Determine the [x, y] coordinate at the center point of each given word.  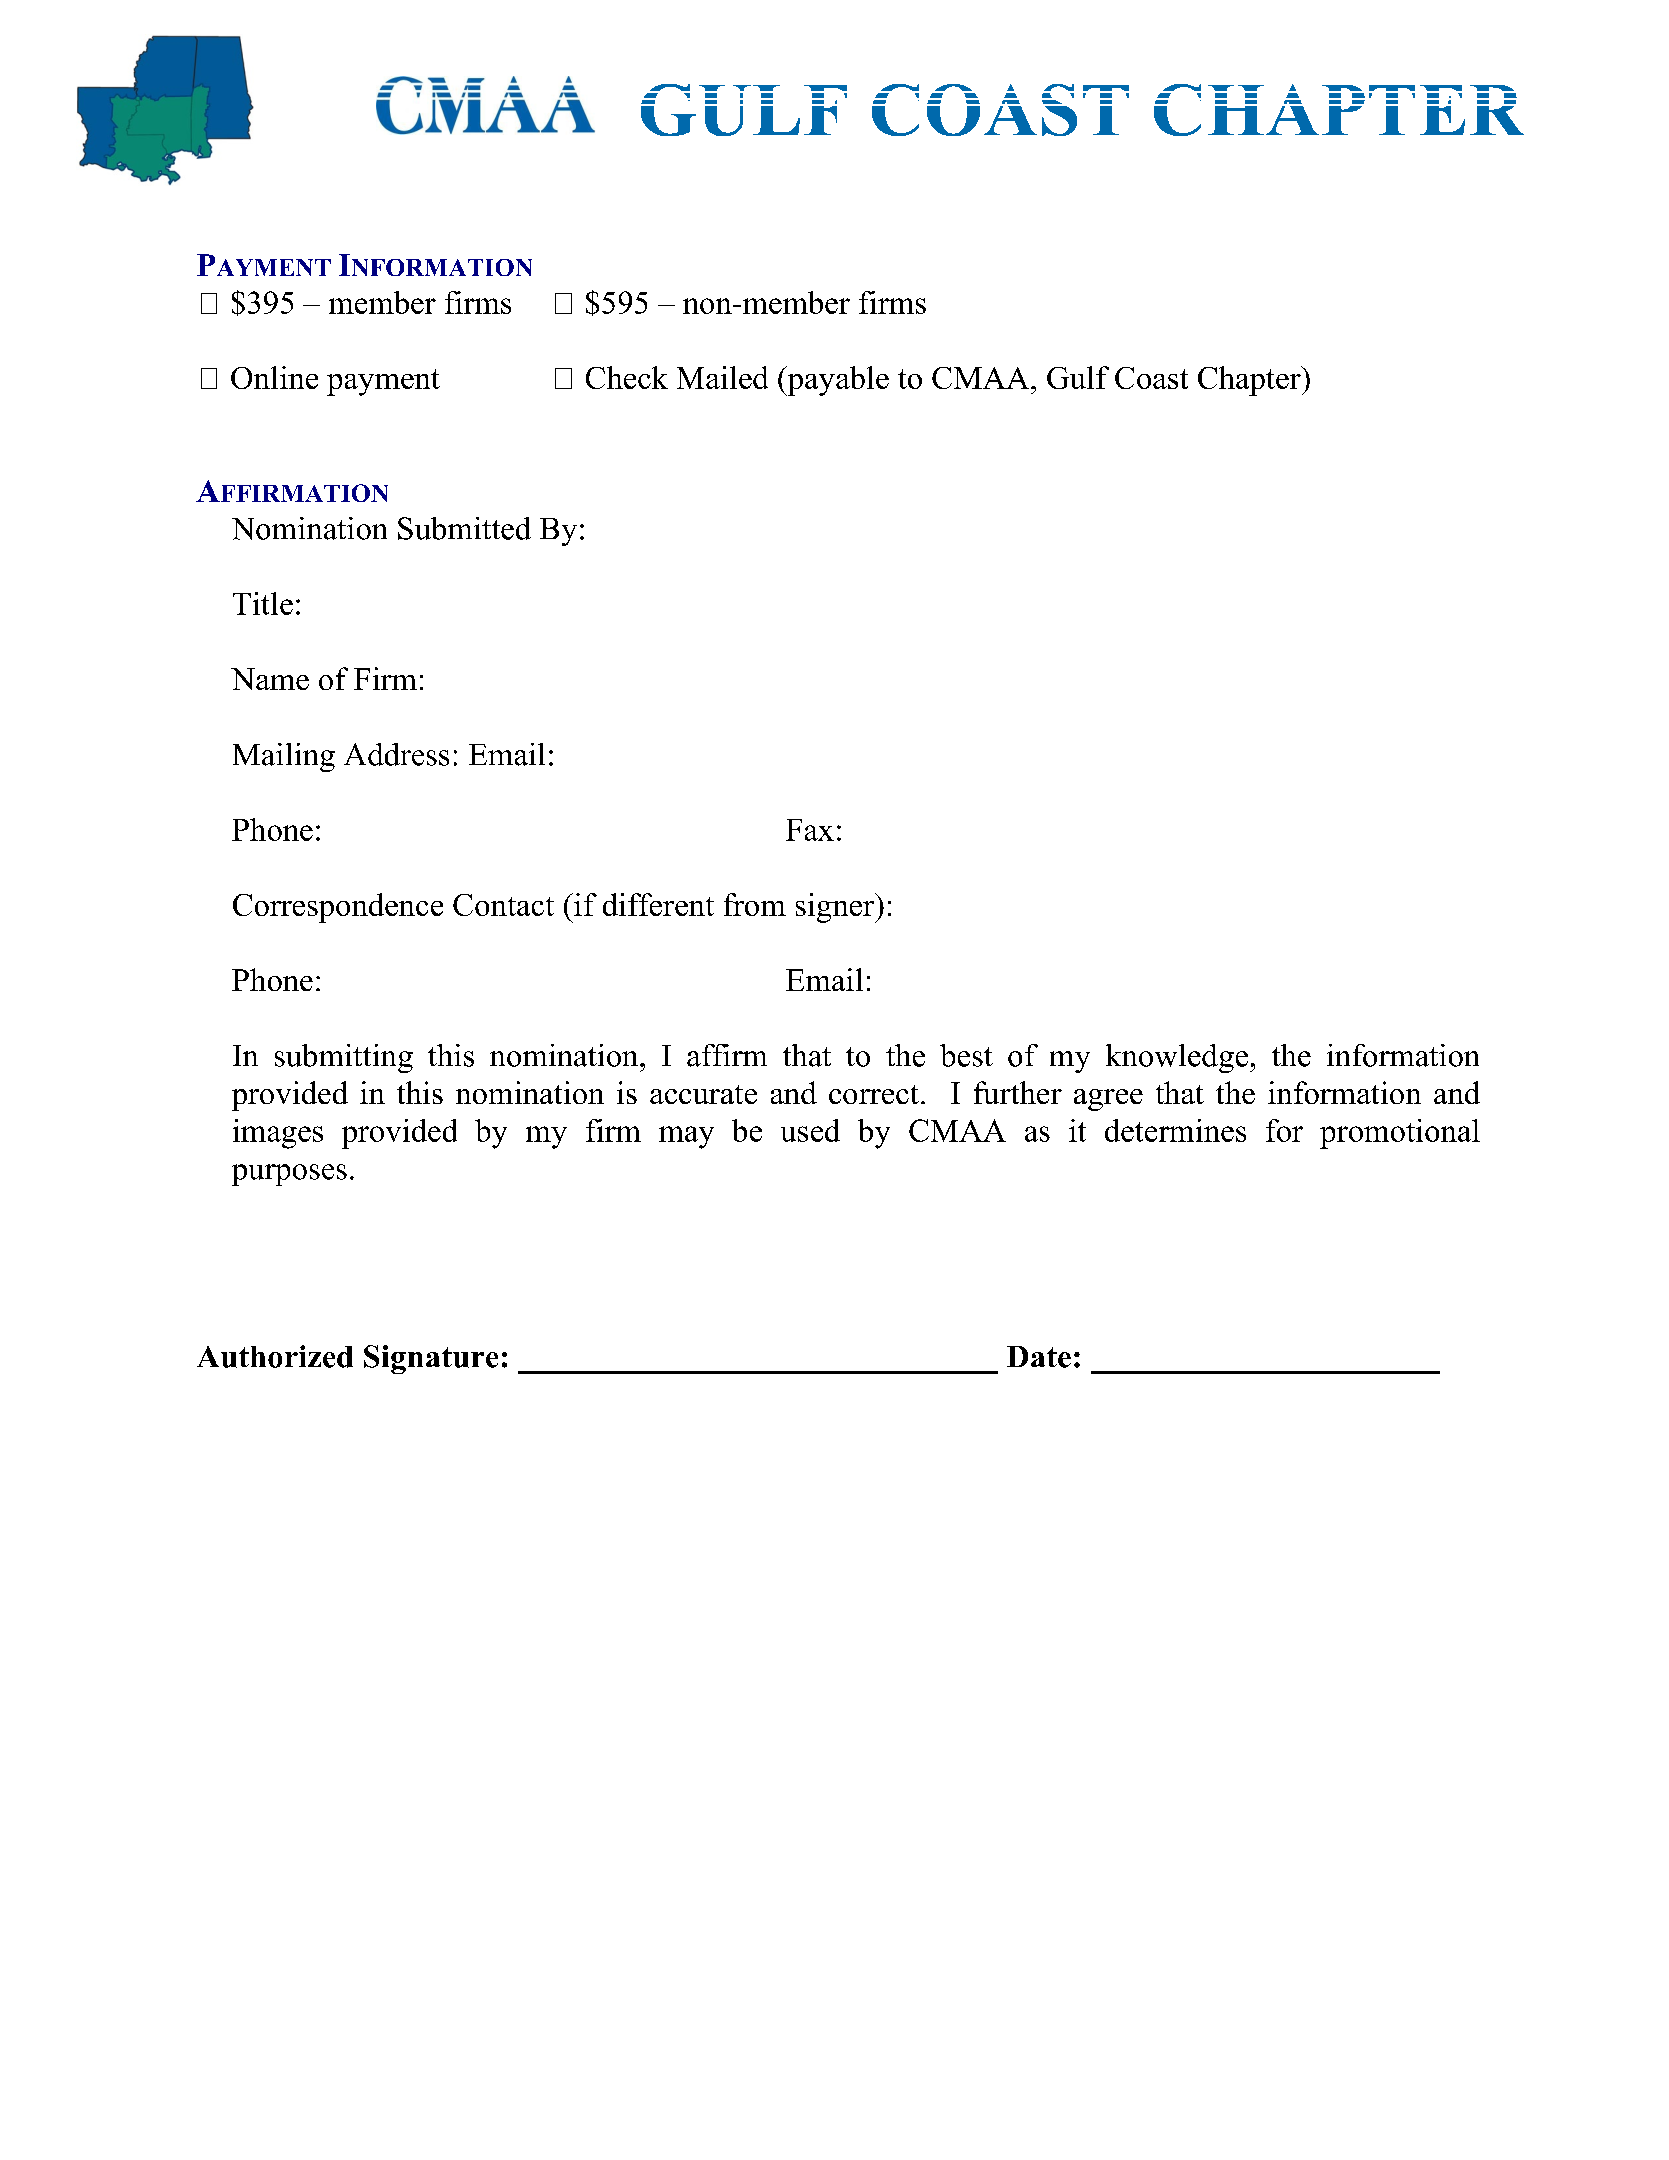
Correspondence [338, 908]
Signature [431, 1359]
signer [836, 908]
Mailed [722, 377]
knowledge [1177, 1058]
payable [837, 381]
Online [274, 377]
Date [1039, 1357]
